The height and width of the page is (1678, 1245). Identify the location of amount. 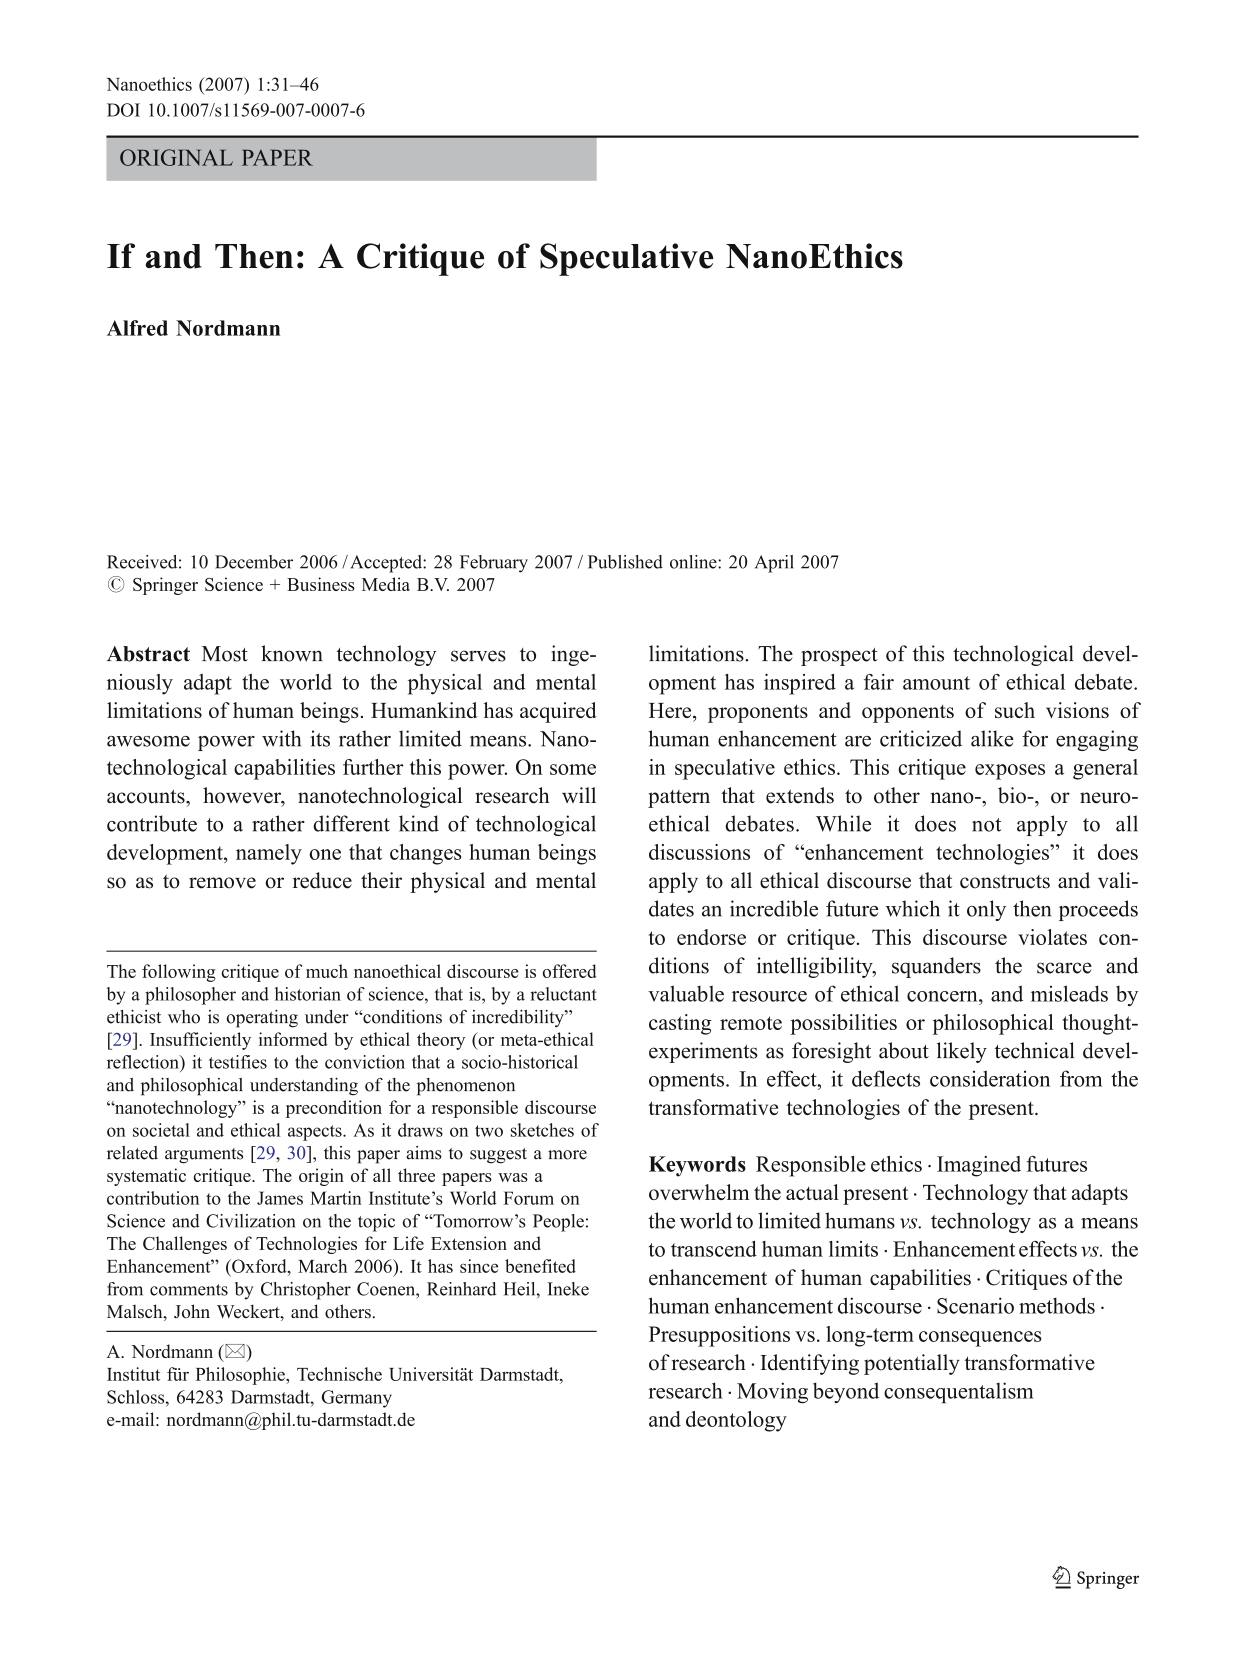
(936, 683).
